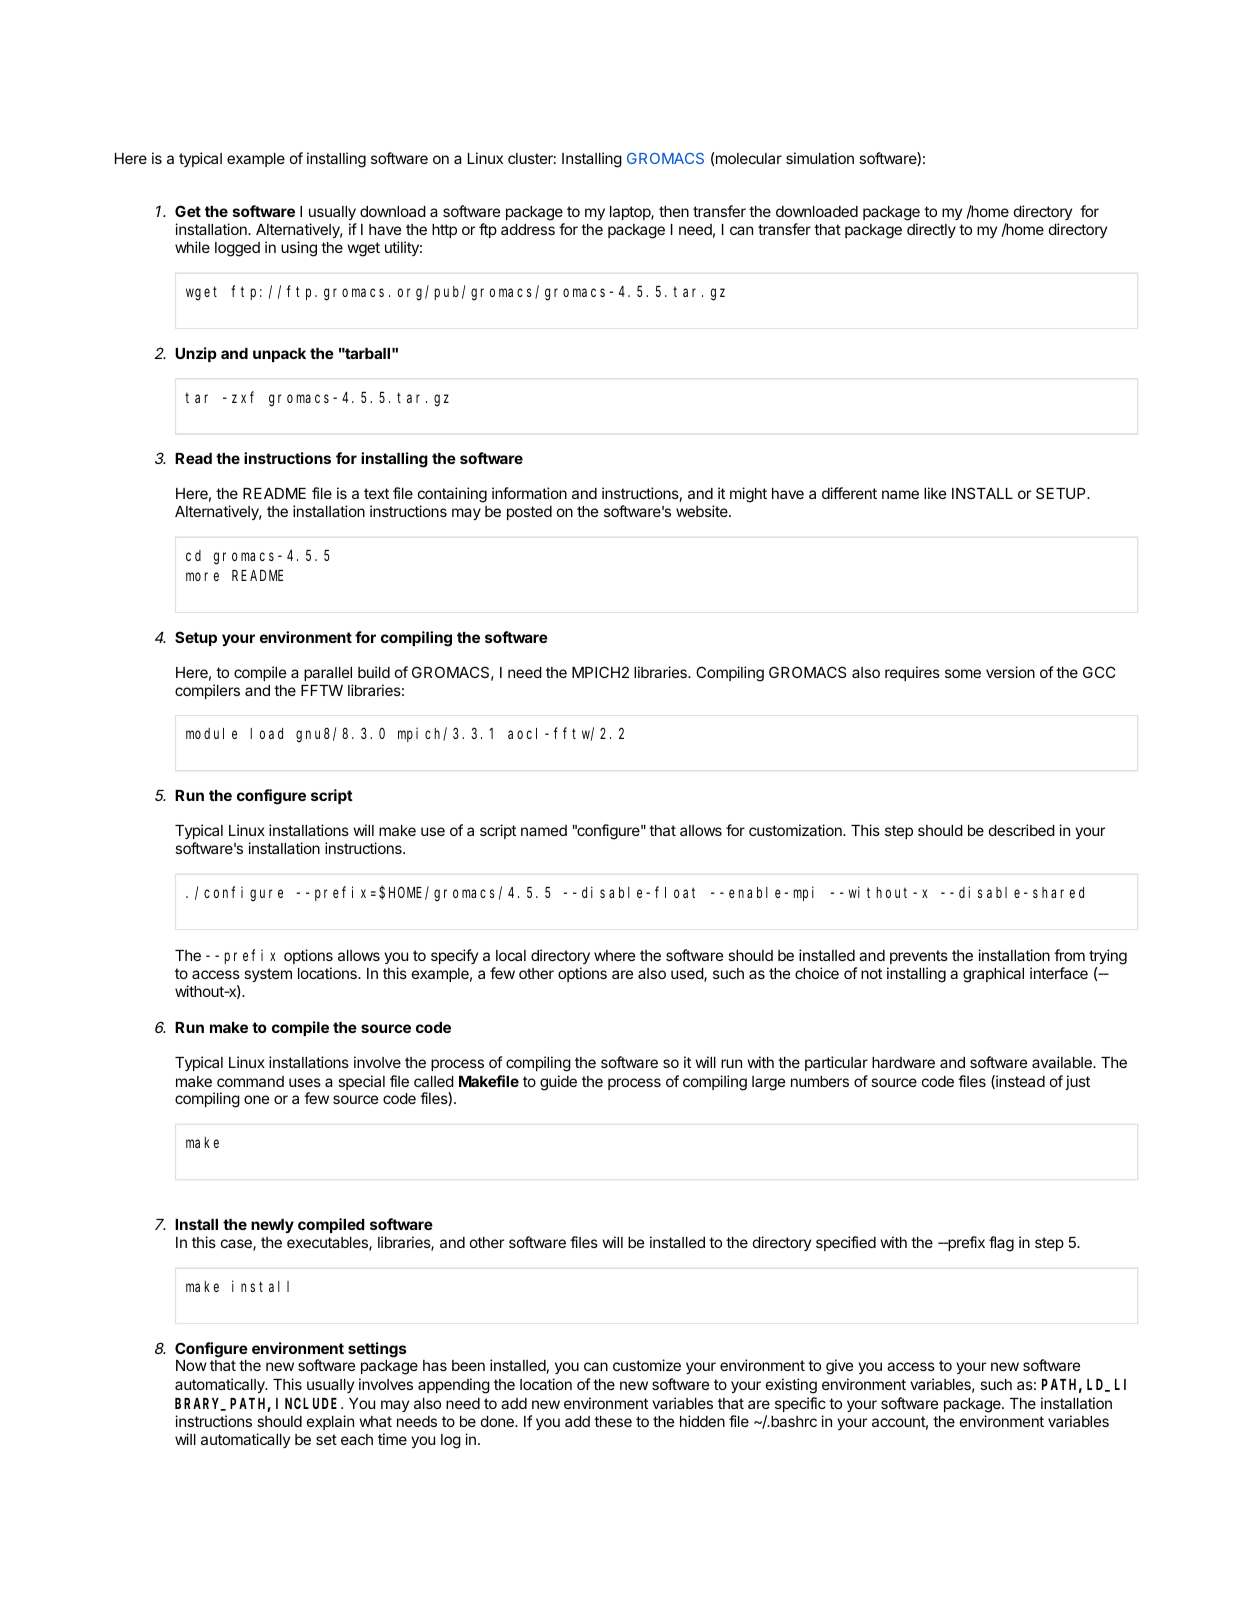  I want to click on explain, so click(330, 1422).
